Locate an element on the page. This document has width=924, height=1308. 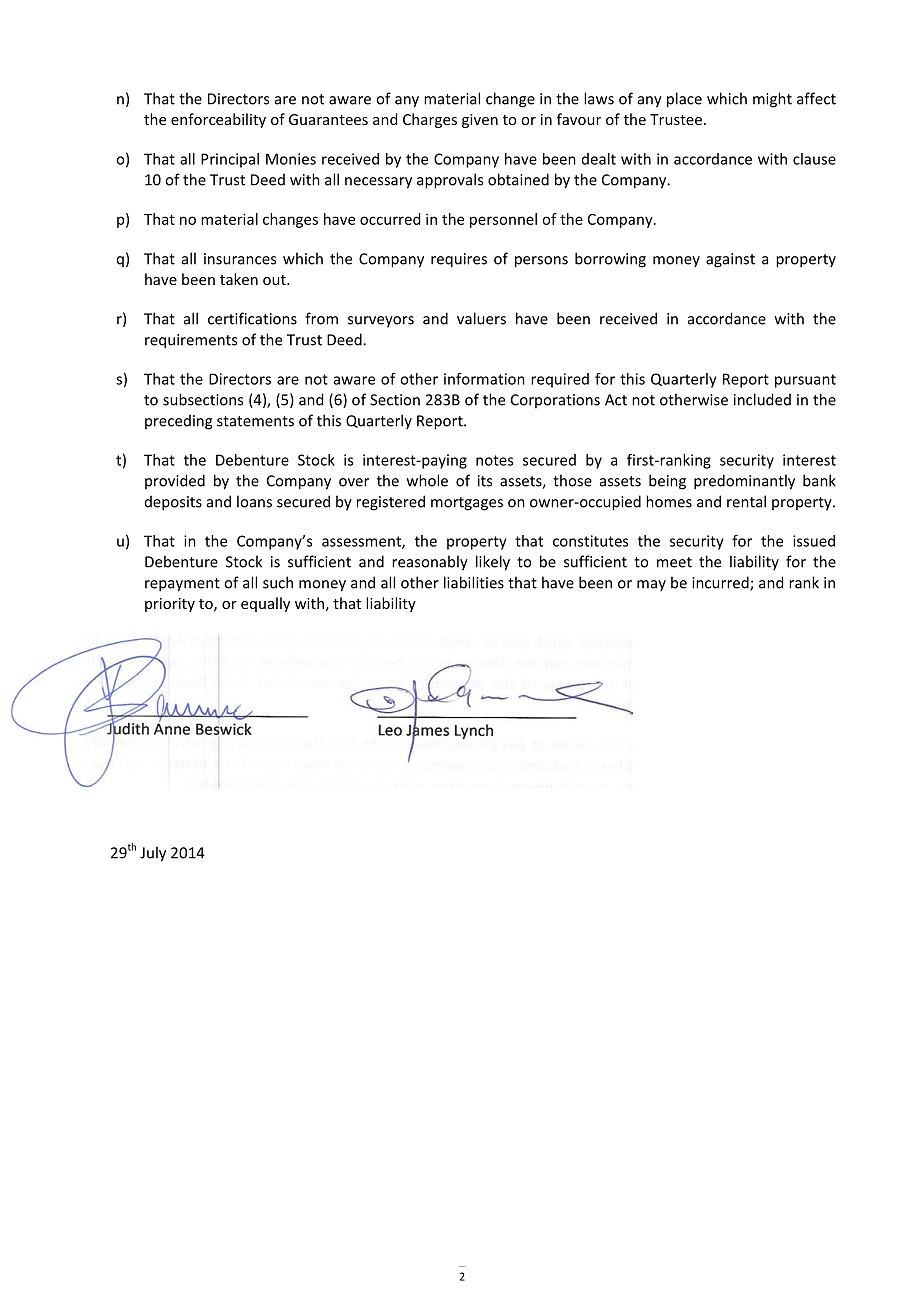
enforceability is located at coordinates (218, 120).
